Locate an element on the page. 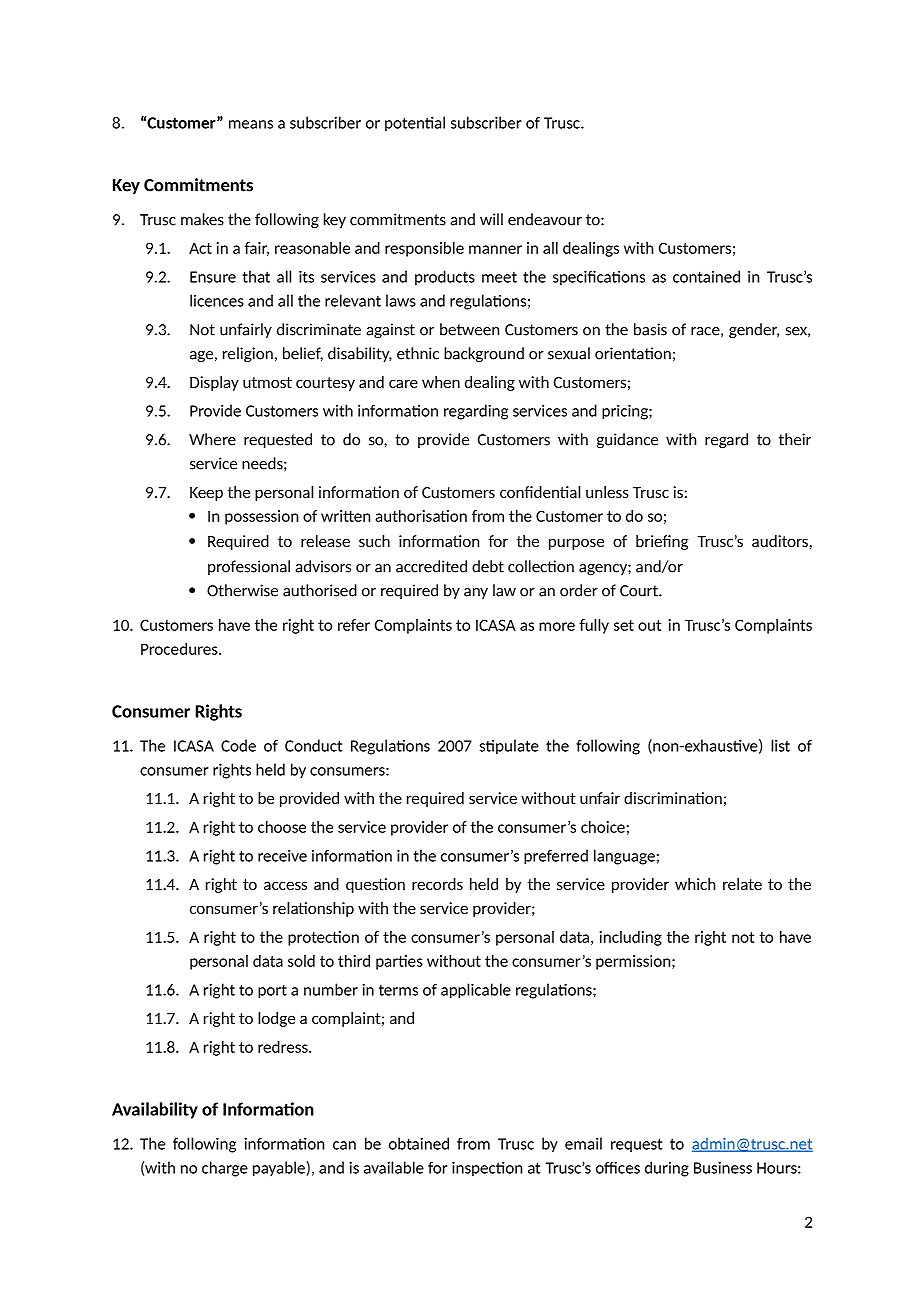 The height and width of the page is (1308, 924). discrimination is located at coordinates (673, 798).
